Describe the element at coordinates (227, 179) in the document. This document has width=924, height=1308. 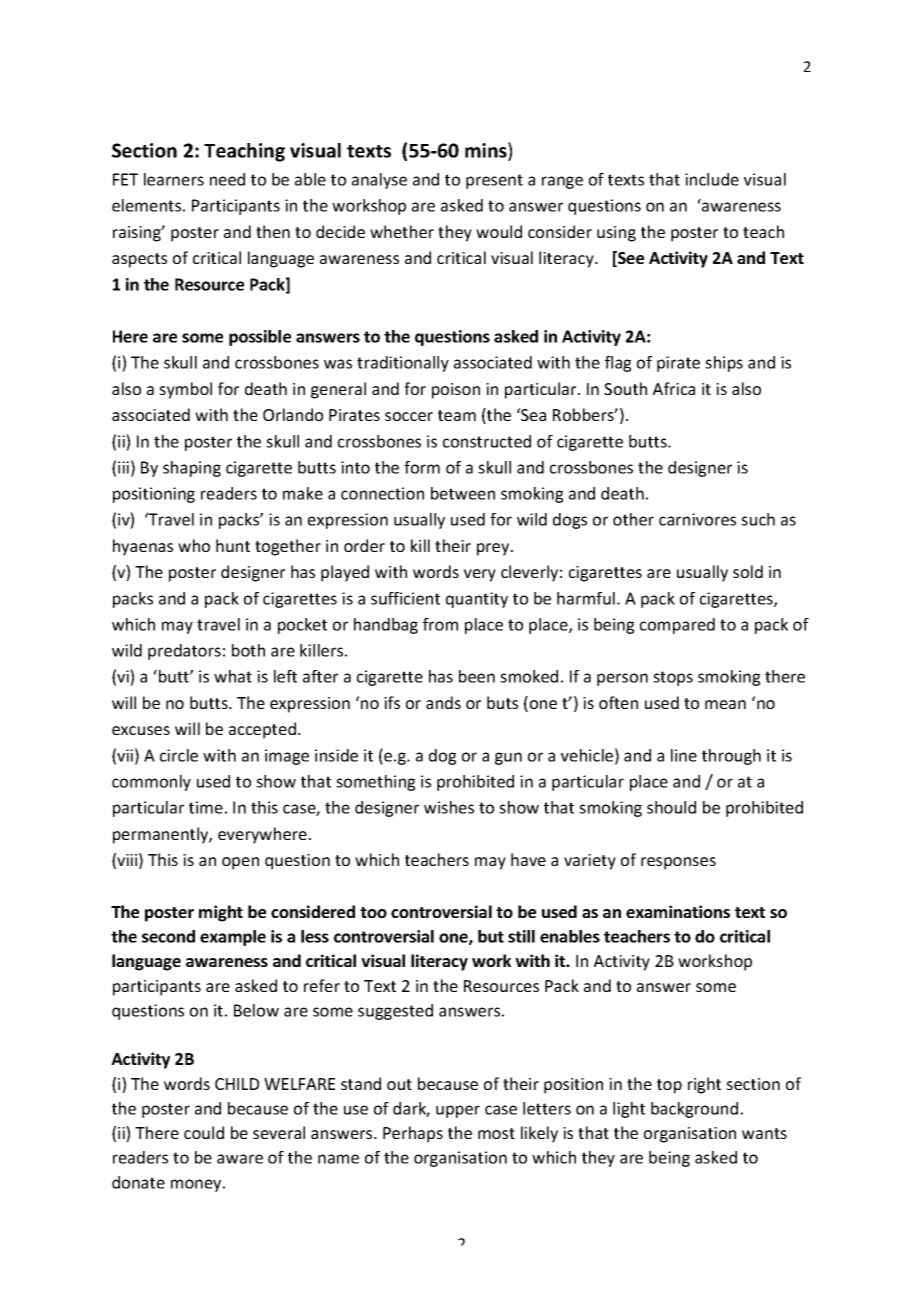
I see `need` at that location.
